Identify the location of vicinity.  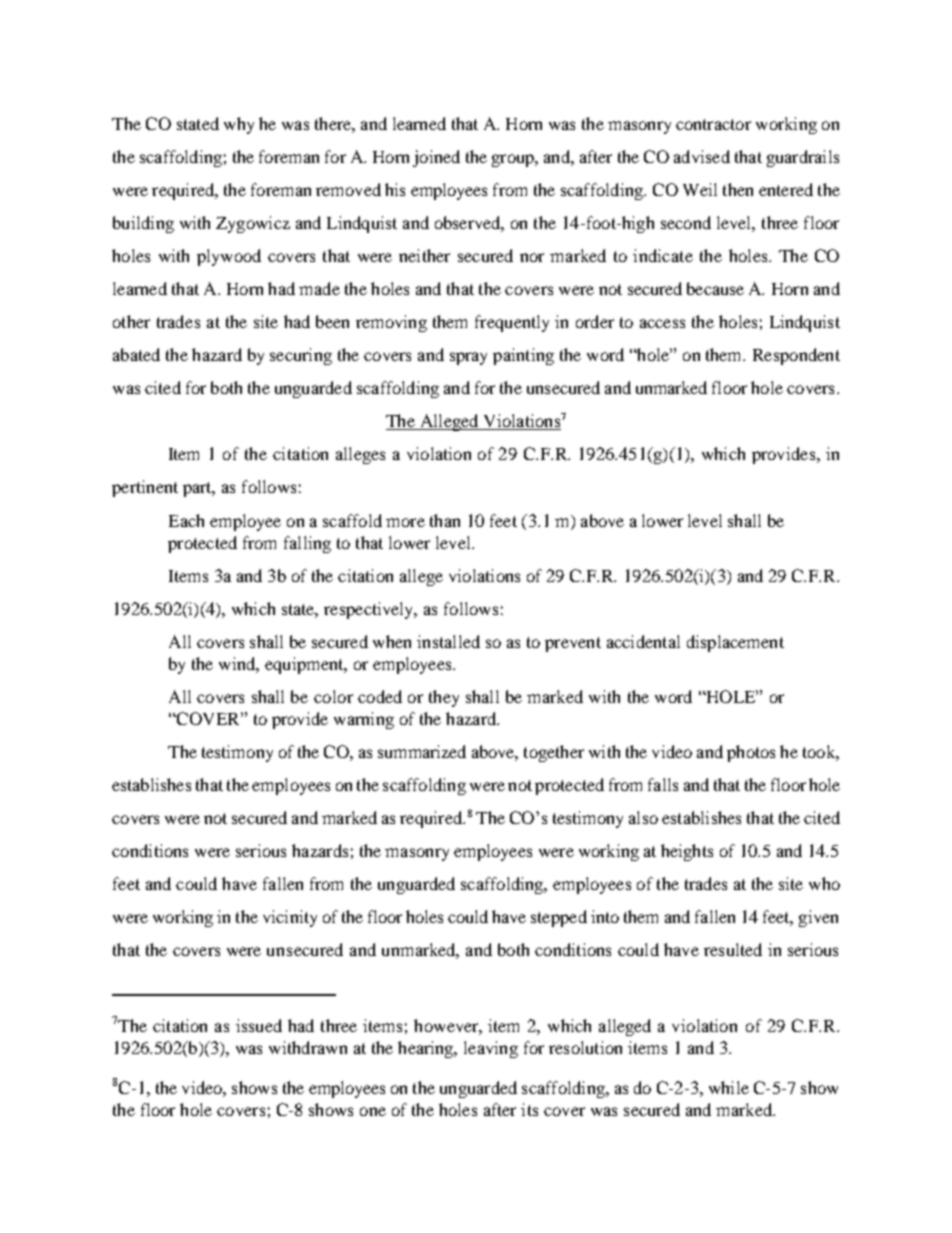
(290, 918).
